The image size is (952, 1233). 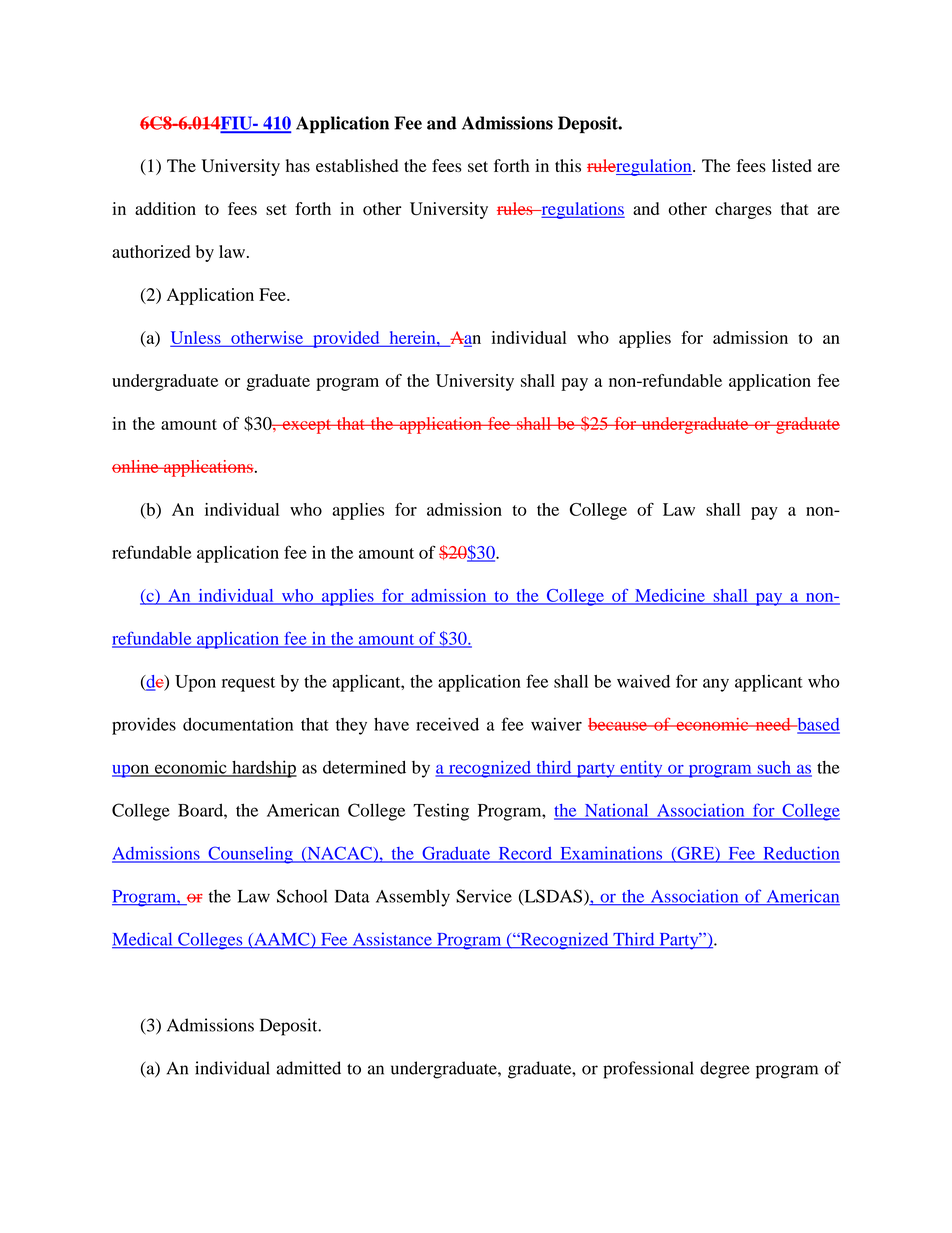 I want to click on Aan, so click(x=464, y=338).
